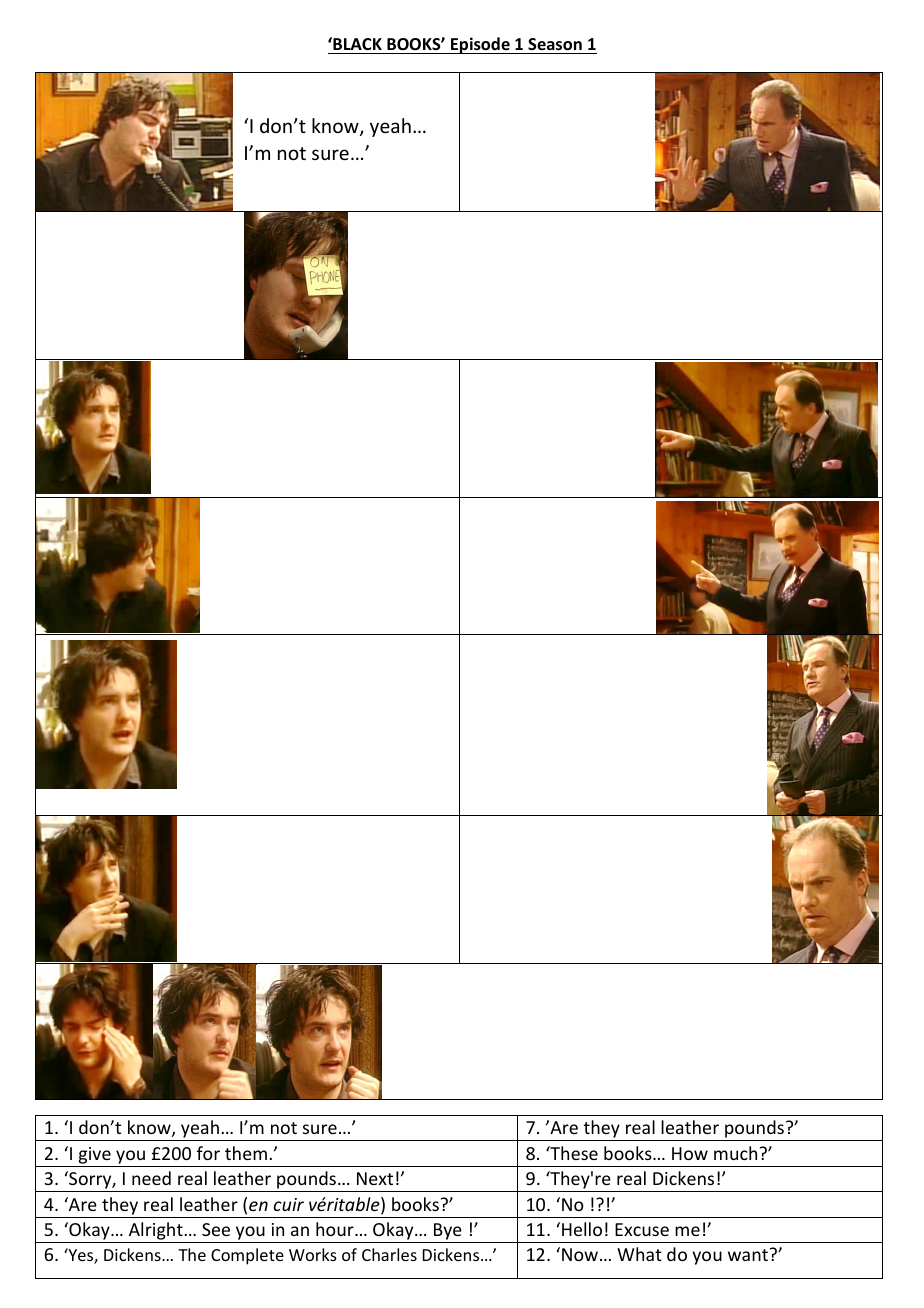 The width and height of the image is (924, 1308). Describe the element at coordinates (448, 1233) in the image. I see `Bye` at that location.
